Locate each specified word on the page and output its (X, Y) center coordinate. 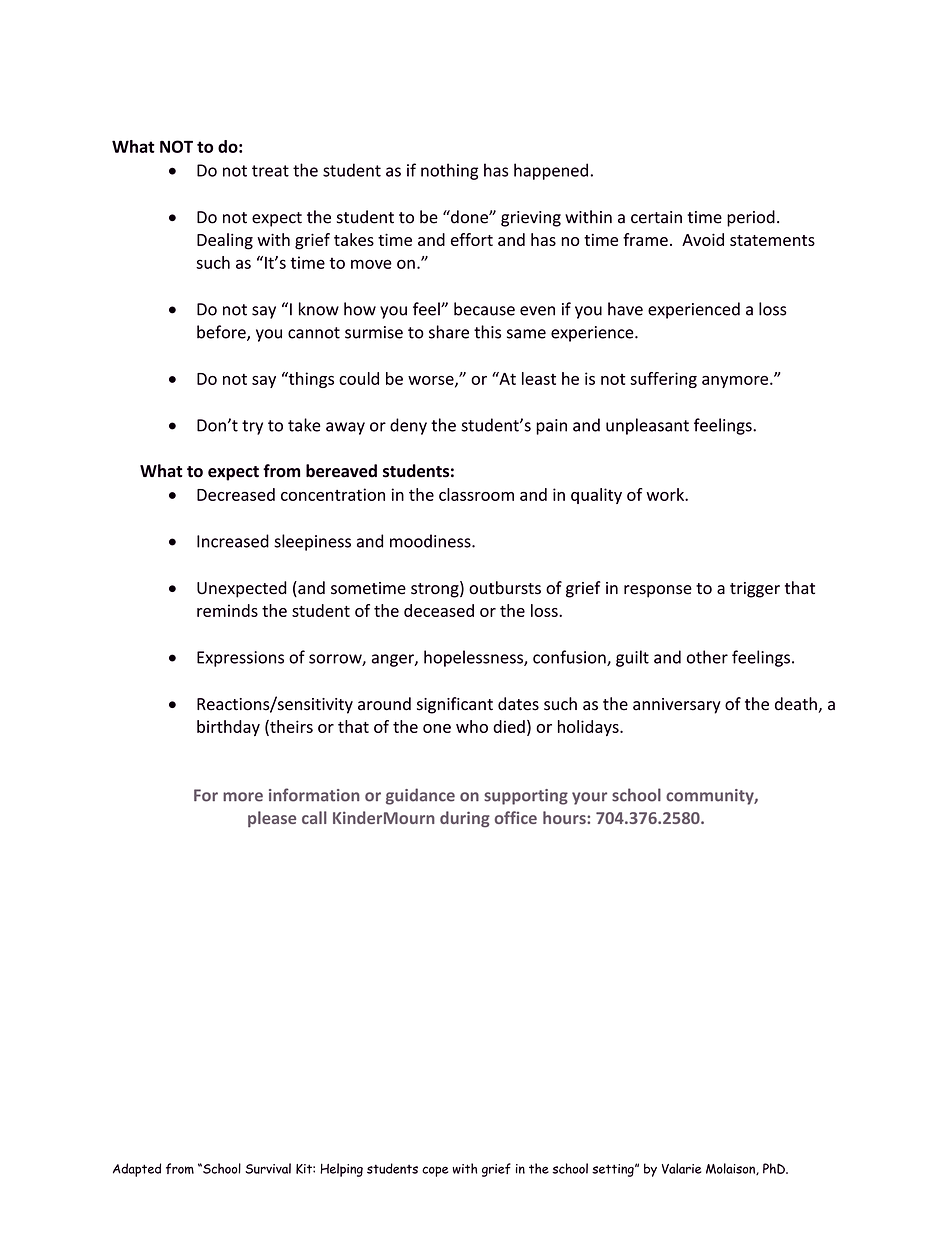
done (469, 217)
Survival (268, 1168)
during (465, 819)
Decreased (236, 494)
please (272, 819)
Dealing (225, 241)
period (751, 218)
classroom (476, 494)
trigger (755, 590)
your (589, 798)
